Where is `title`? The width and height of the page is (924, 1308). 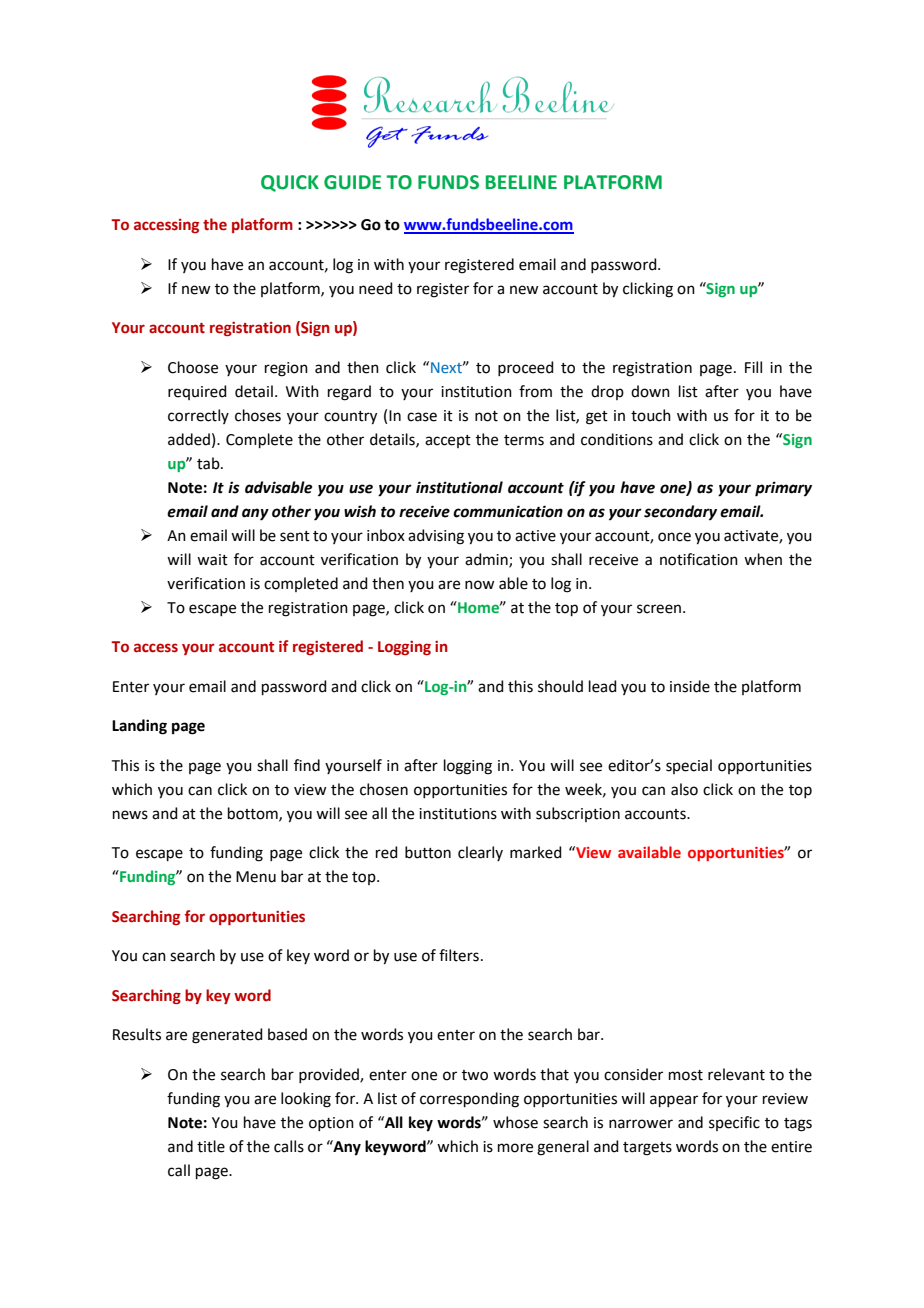 title is located at coordinates (211, 1146).
